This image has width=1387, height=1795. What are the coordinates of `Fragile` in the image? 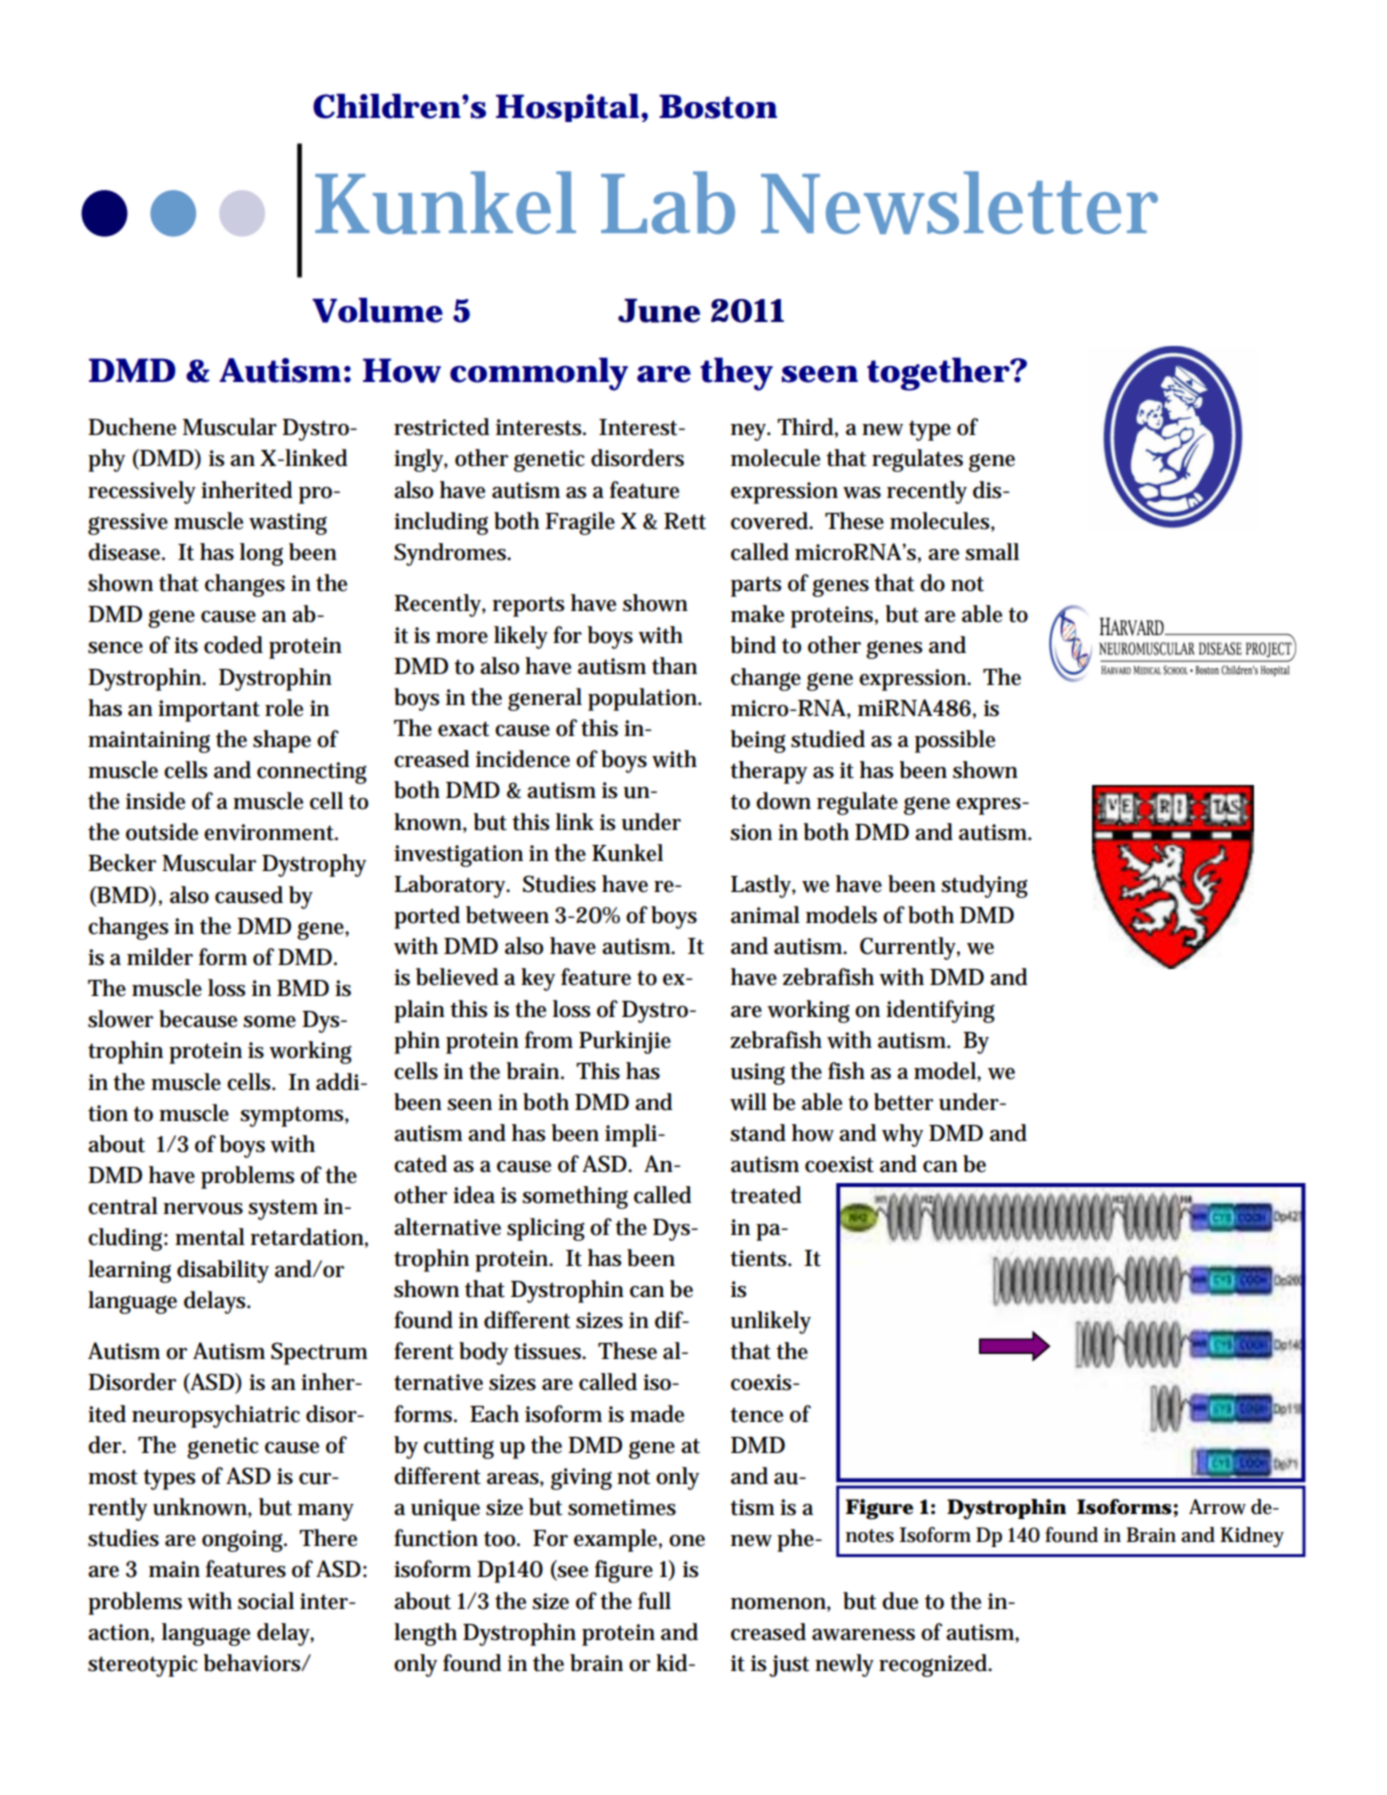 It's located at (580, 523).
